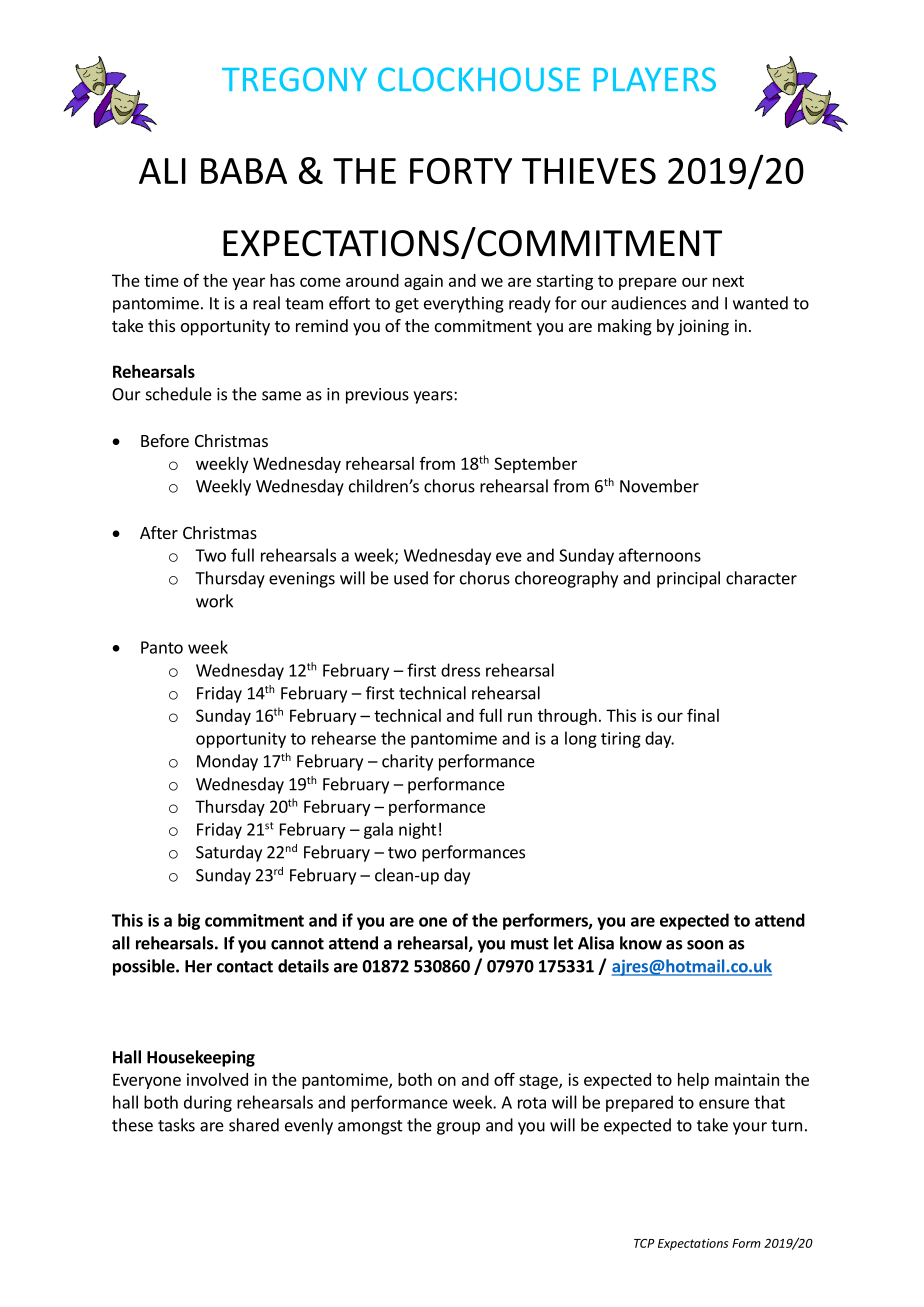 Image resolution: width=924 pixels, height=1307 pixels. What do you see at coordinates (214, 601) in the screenshot?
I see `work` at bounding box center [214, 601].
